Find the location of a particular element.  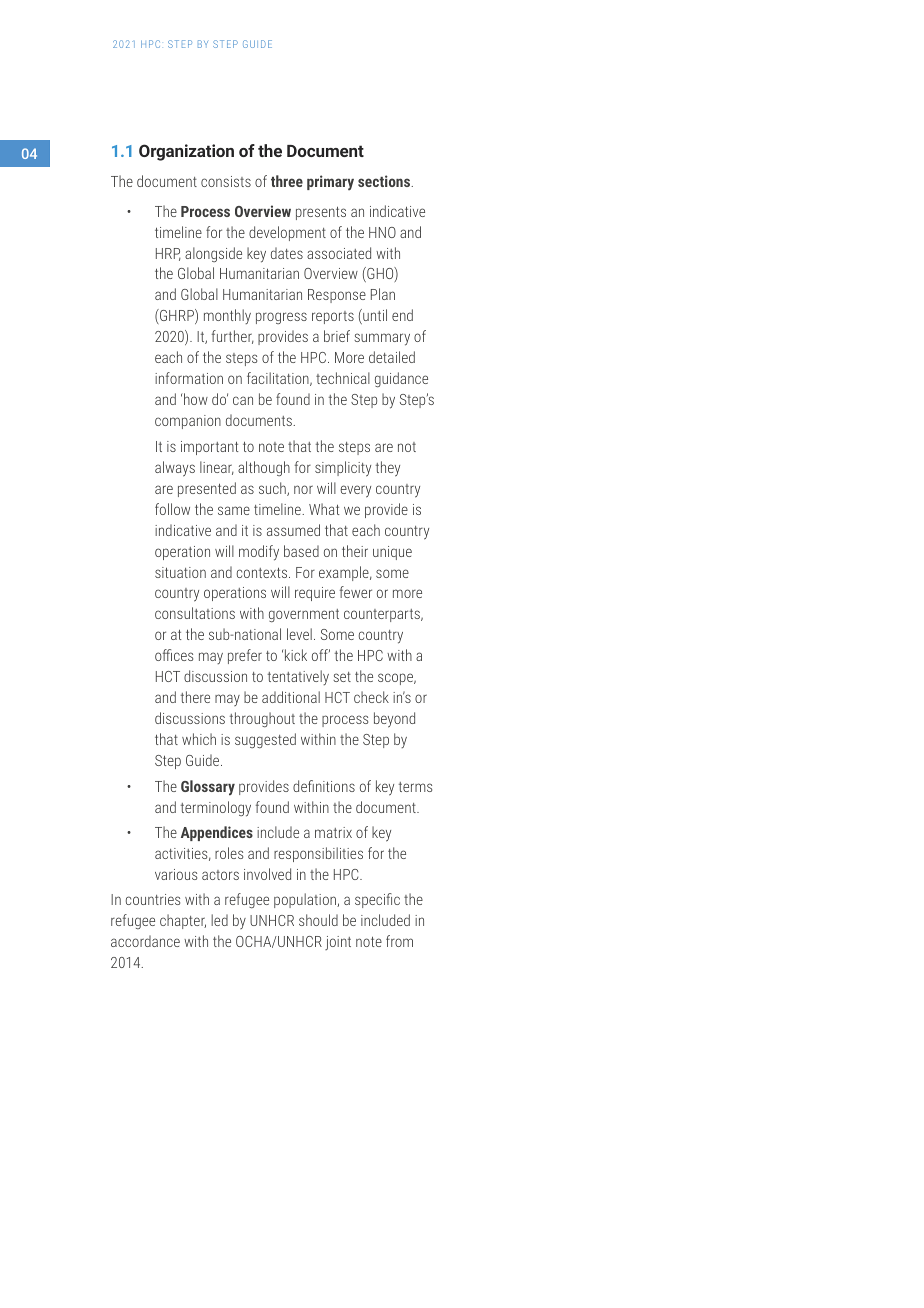

unique is located at coordinates (392, 553).
